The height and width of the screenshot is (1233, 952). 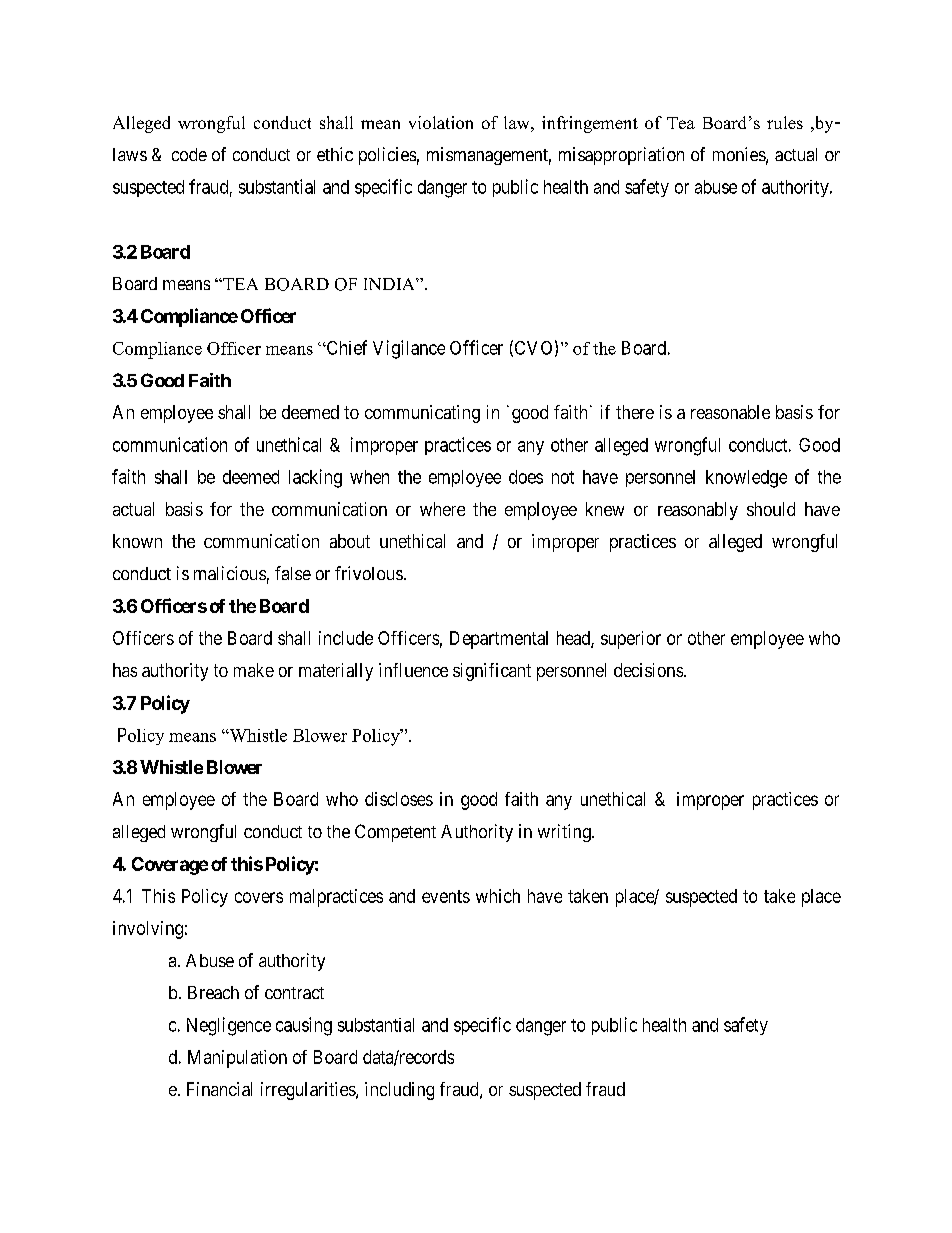 What do you see at coordinates (621, 156) in the screenshot?
I see `misappropriation` at bounding box center [621, 156].
